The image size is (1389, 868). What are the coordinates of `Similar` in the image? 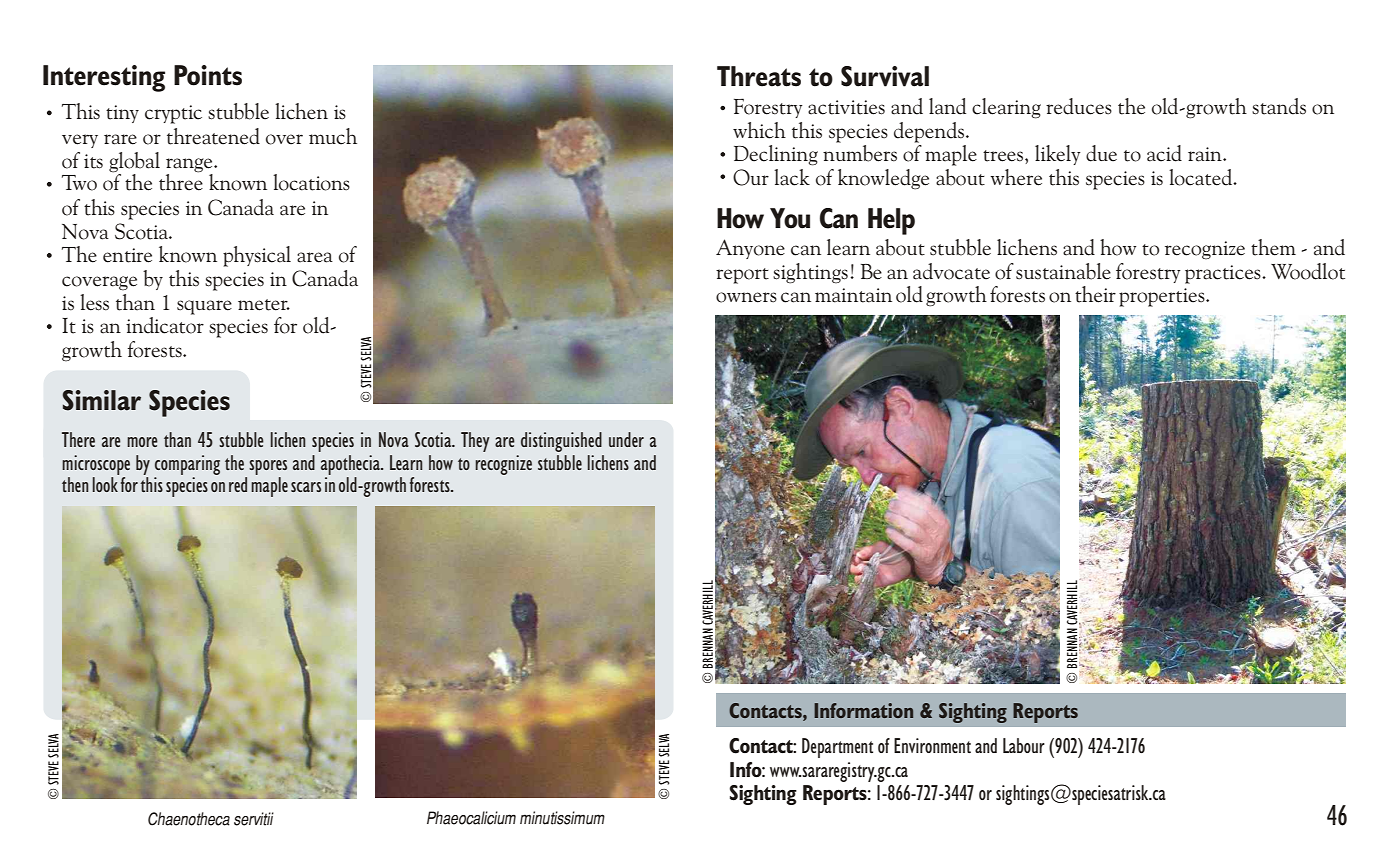 It's located at (102, 400).
